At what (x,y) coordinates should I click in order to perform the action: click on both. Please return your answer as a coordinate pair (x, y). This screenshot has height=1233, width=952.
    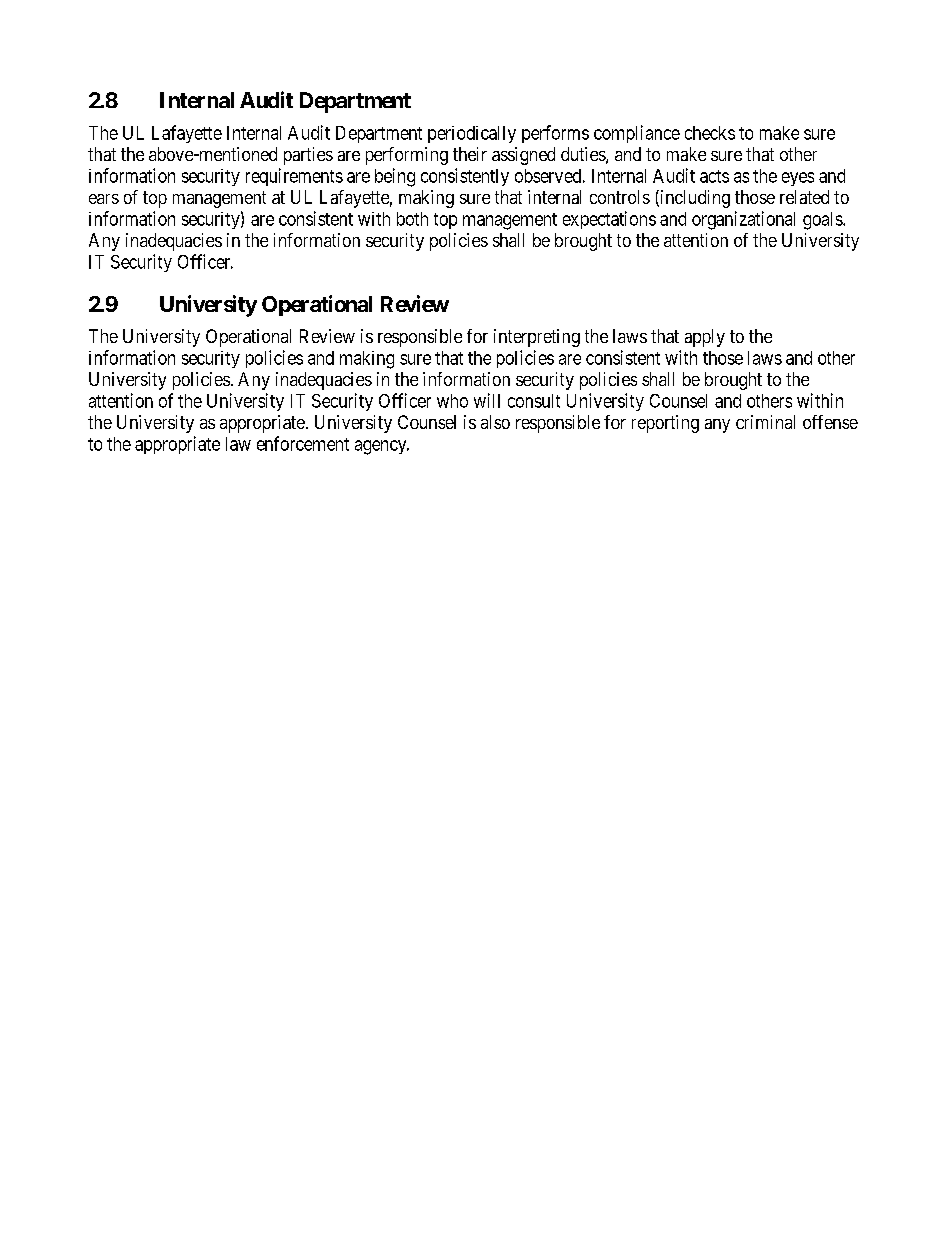
    Looking at the image, I should click on (412, 219).
